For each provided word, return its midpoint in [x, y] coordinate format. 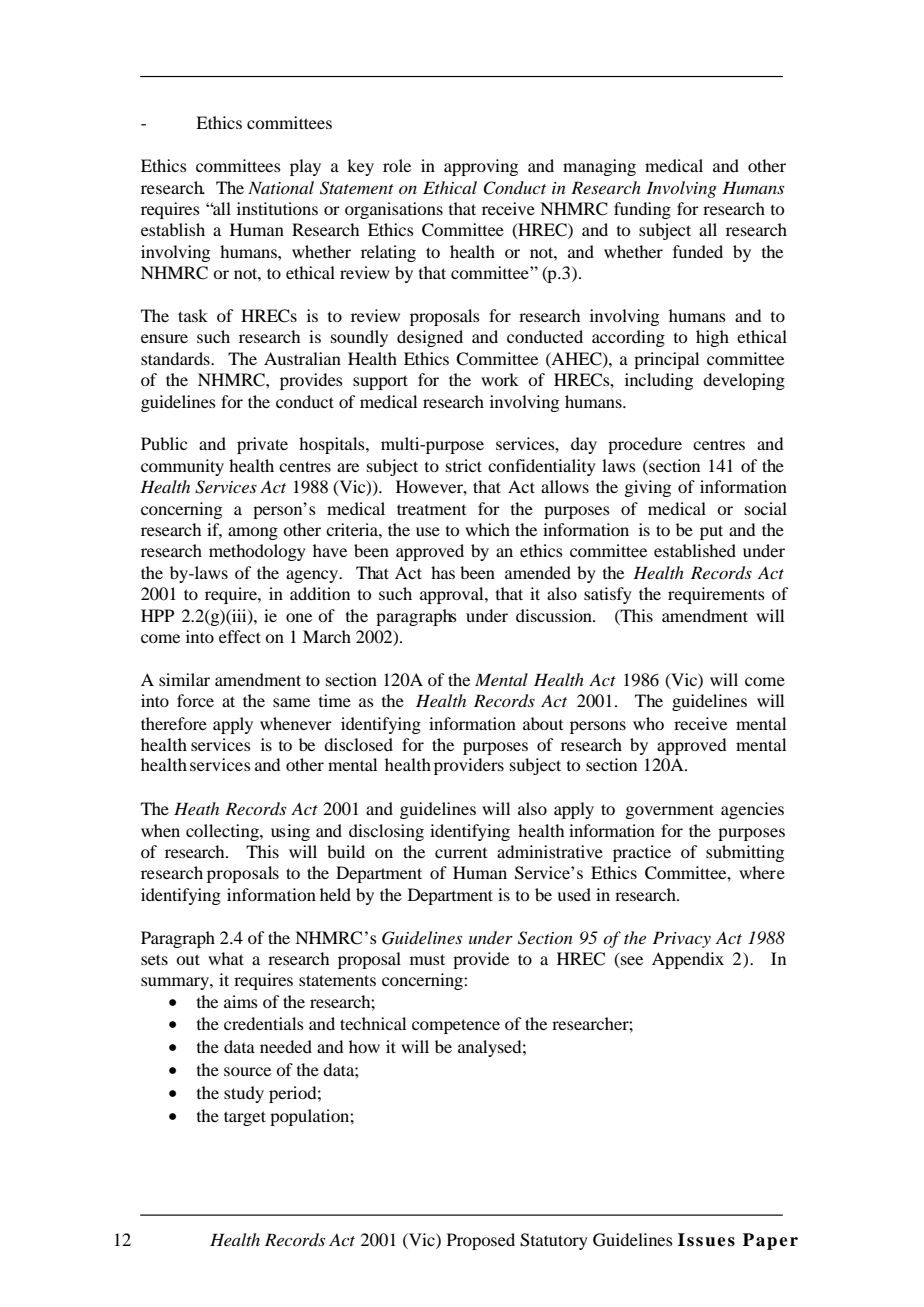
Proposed [481, 1241]
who [648, 723]
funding [642, 210]
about [543, 723]
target [245, 1118]
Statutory [554, 1241]
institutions [277, 208]
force [195, 700]
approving [481, 167]
